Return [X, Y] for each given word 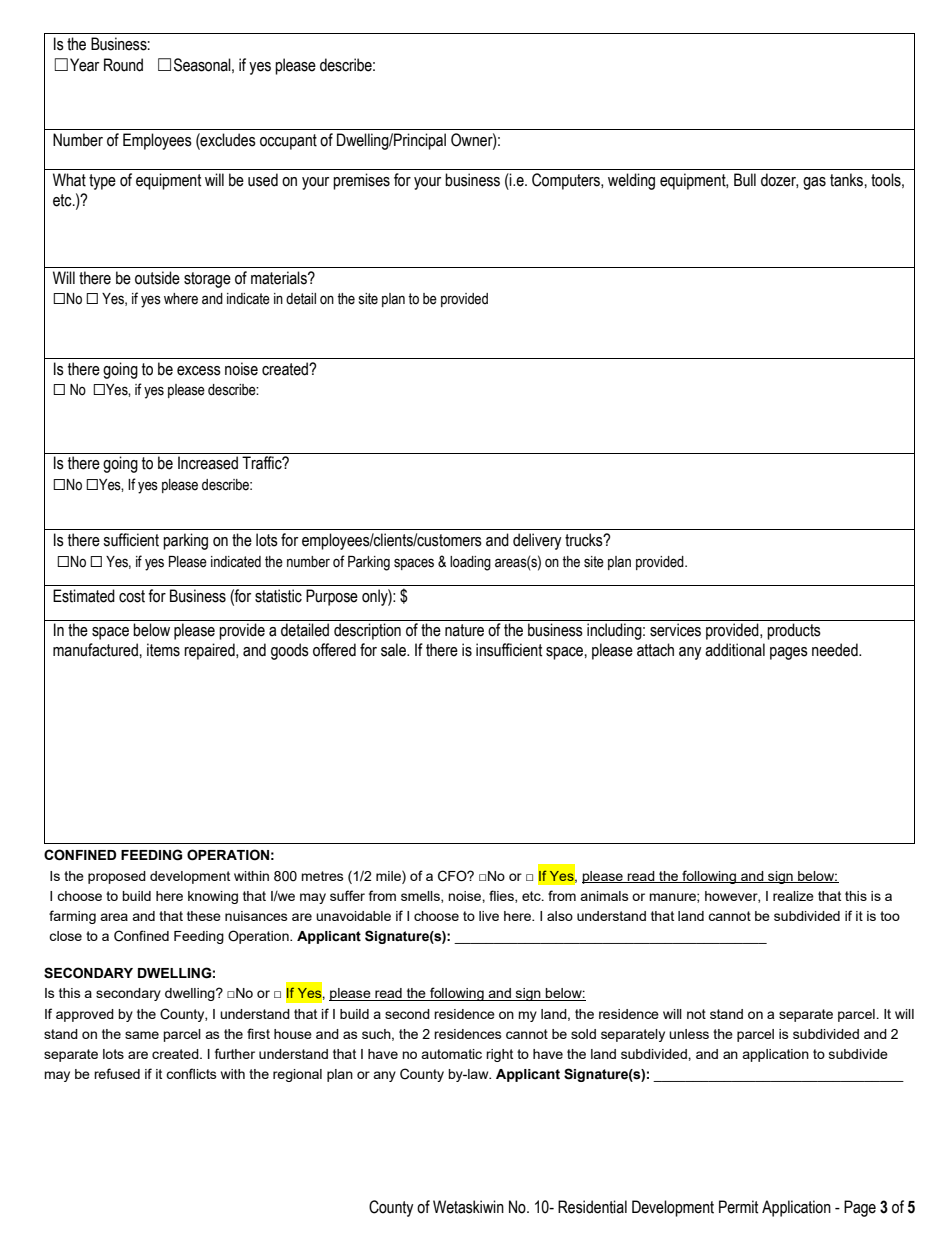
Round [123, 65]
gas [814, 183]
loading [470, 563]
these [204, 916]
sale [394, 650]
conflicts [191, 1073]
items [163, 650]
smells [421, 897]
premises [361, 181]
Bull [745, 180]
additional [735, 650]
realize [793, 896]
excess [199, 371]
